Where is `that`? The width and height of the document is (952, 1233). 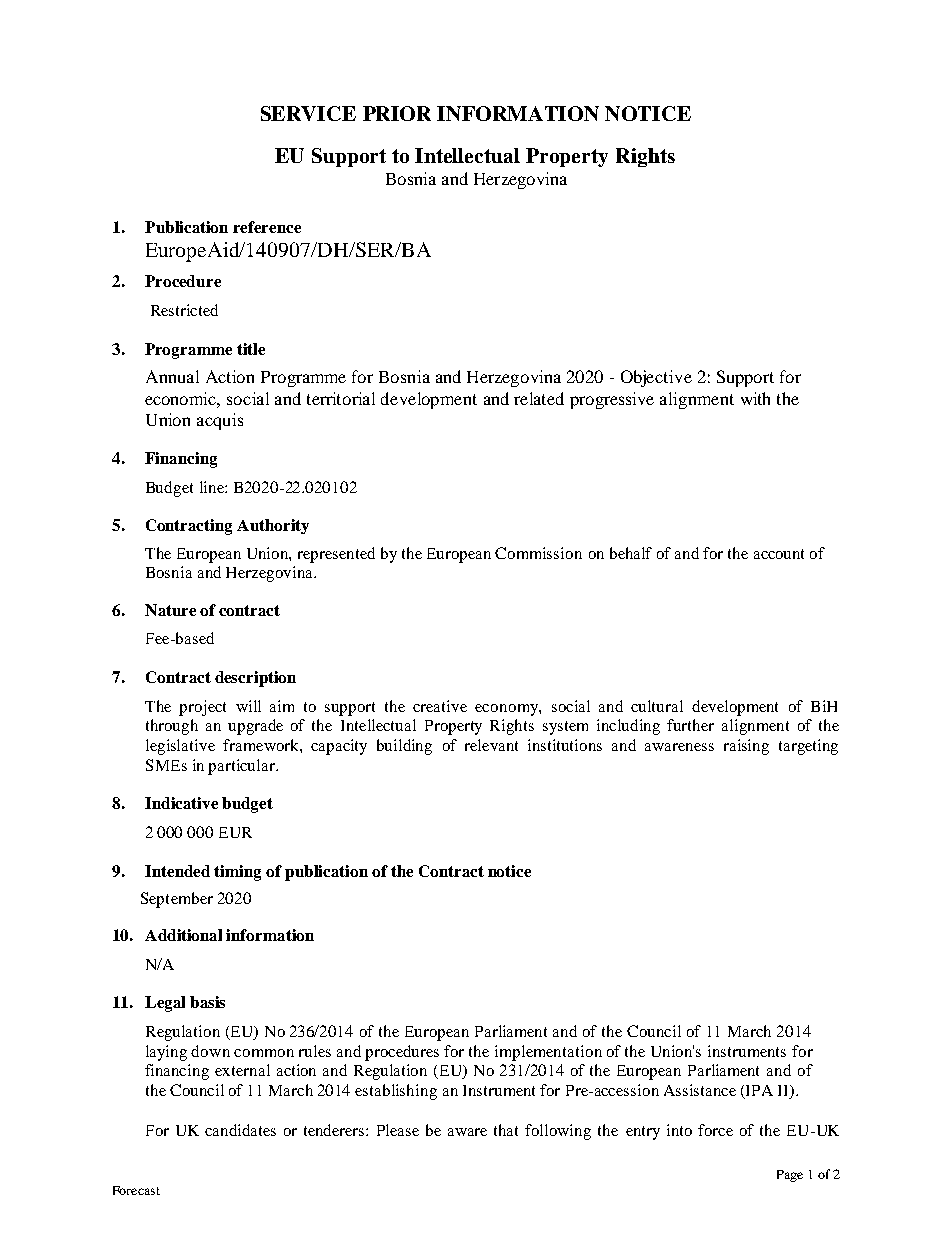
that is located at coordinates (506, 1130).
